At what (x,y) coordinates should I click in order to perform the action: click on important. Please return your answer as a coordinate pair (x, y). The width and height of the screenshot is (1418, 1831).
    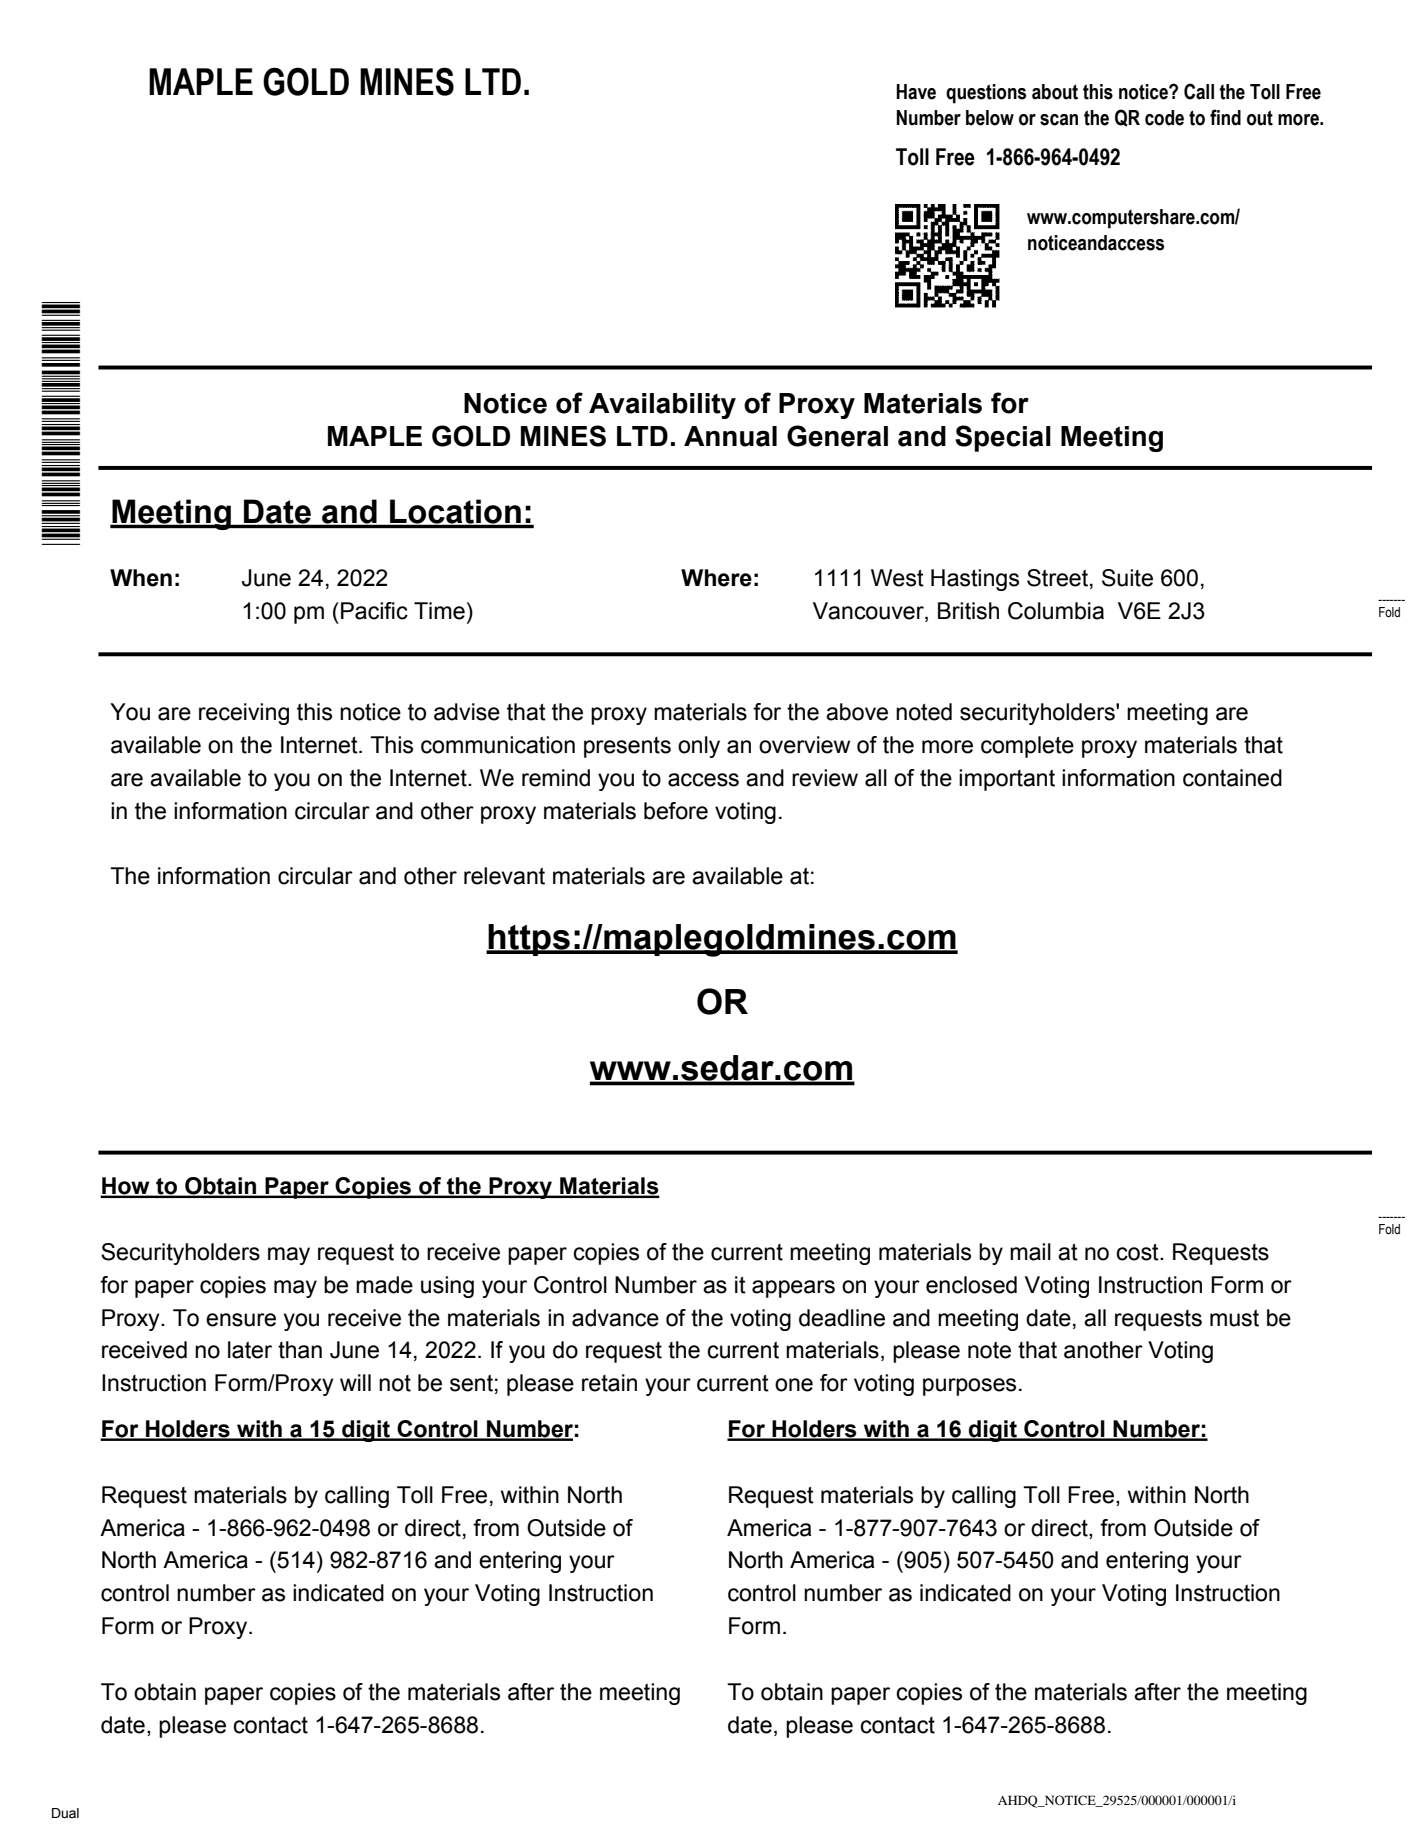
    Looking at the image, I should click on (1007, 780).
